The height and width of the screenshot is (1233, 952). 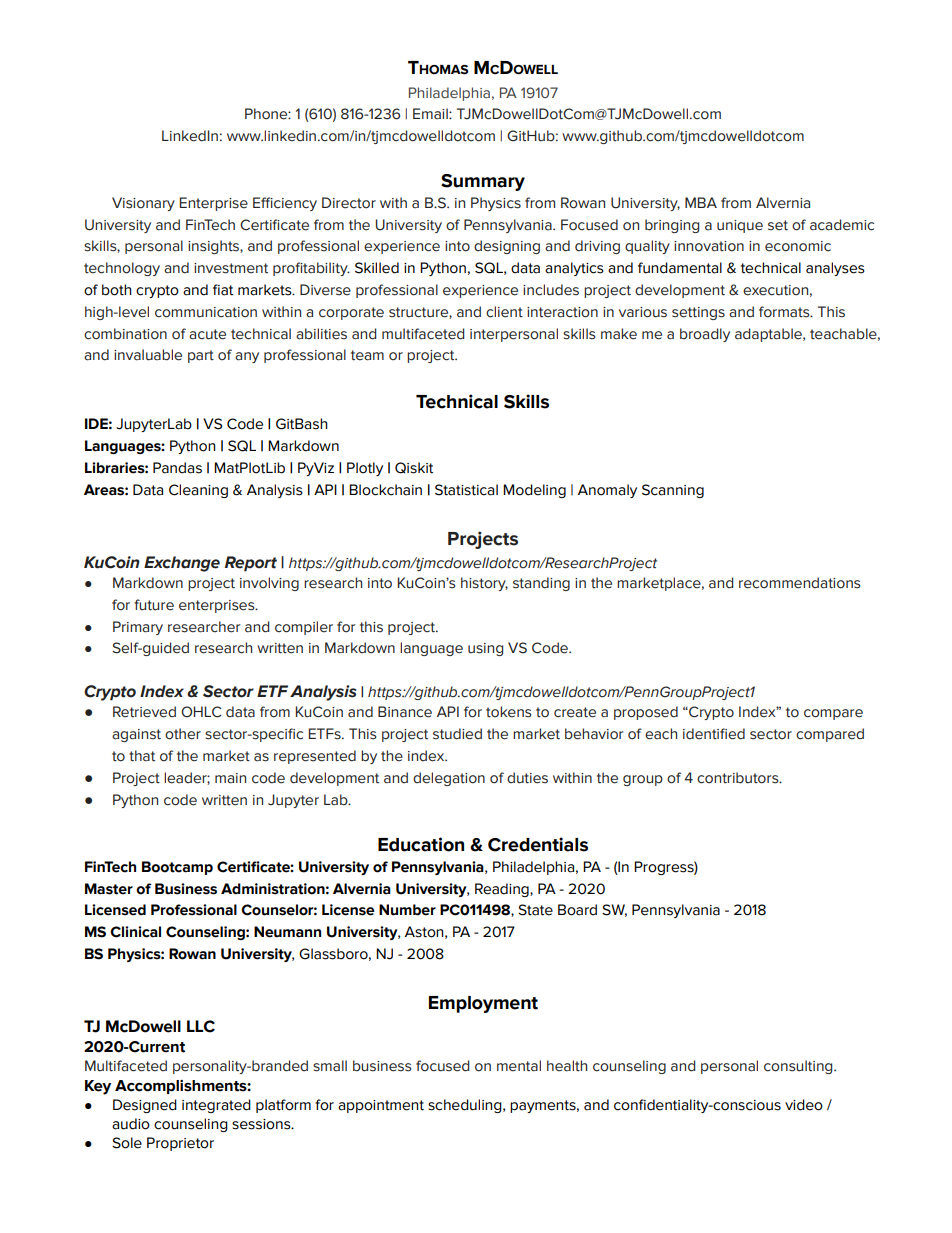 I want to click on integrated, so click(x=216, y=1106).
